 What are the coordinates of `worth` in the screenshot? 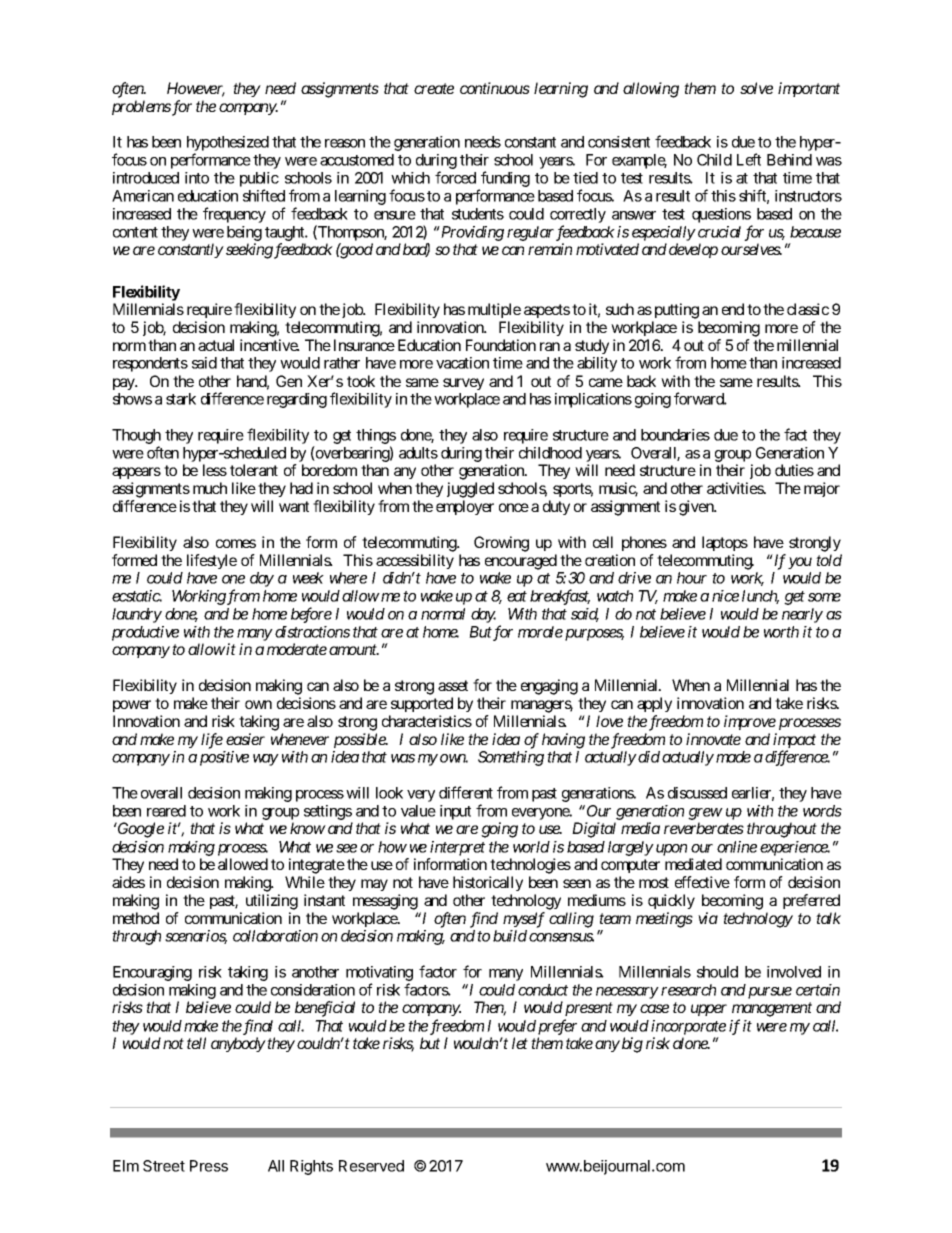 It's located at (781, 632).
